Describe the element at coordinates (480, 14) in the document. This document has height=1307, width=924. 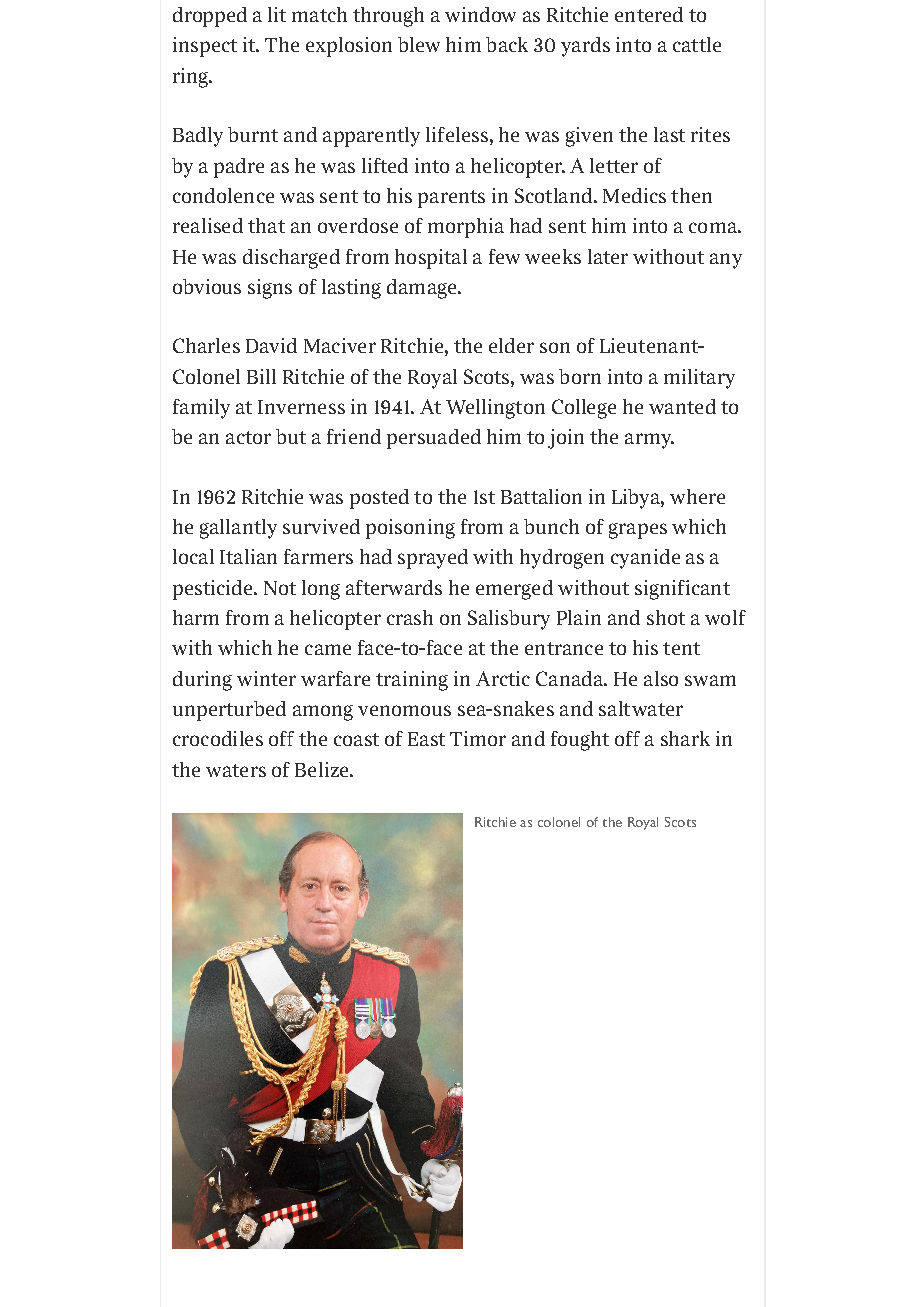
I see `window` at that location.
